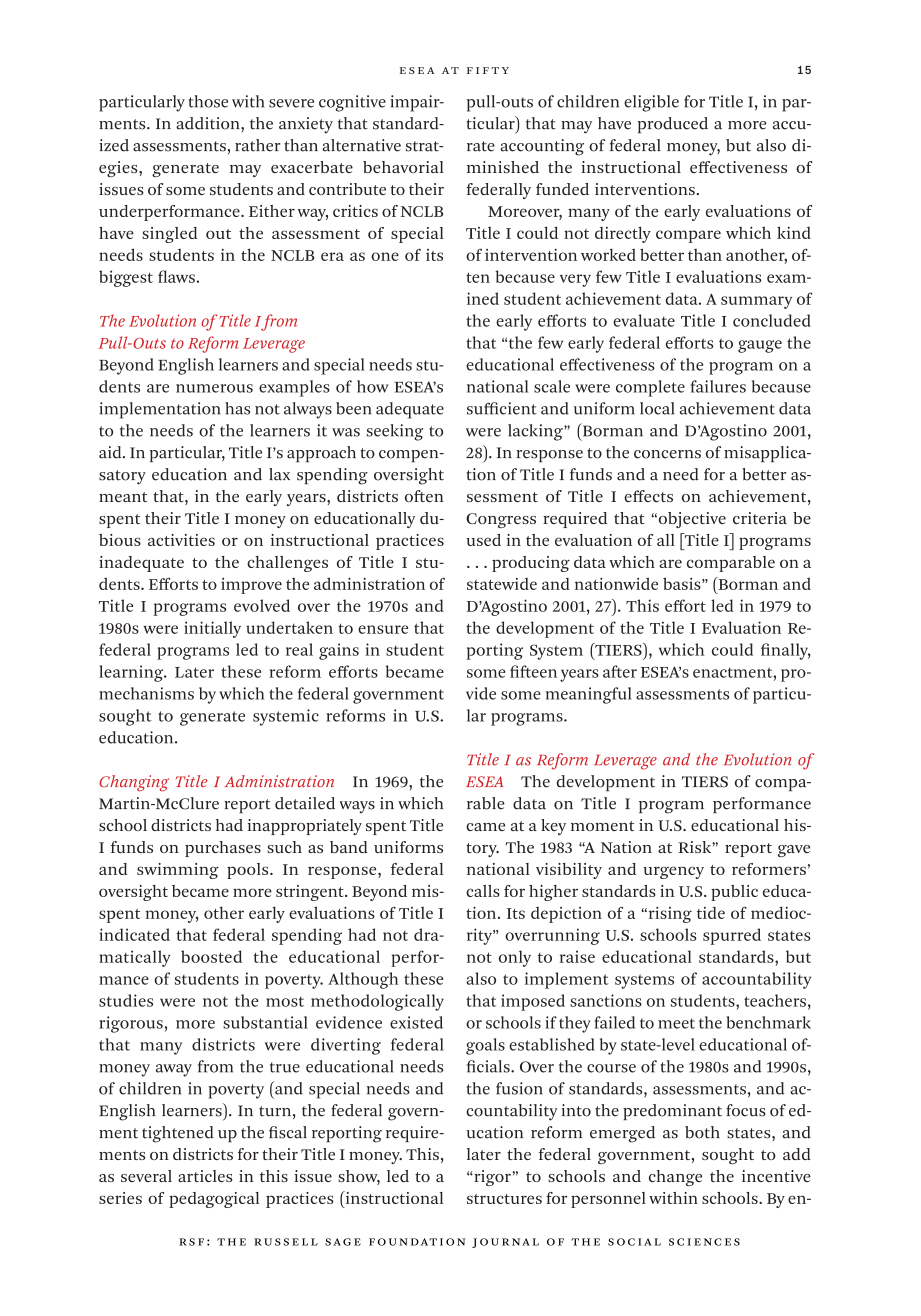 The height and width of the image is (1316, 921). I want to click on failures, so click(718, 386).
